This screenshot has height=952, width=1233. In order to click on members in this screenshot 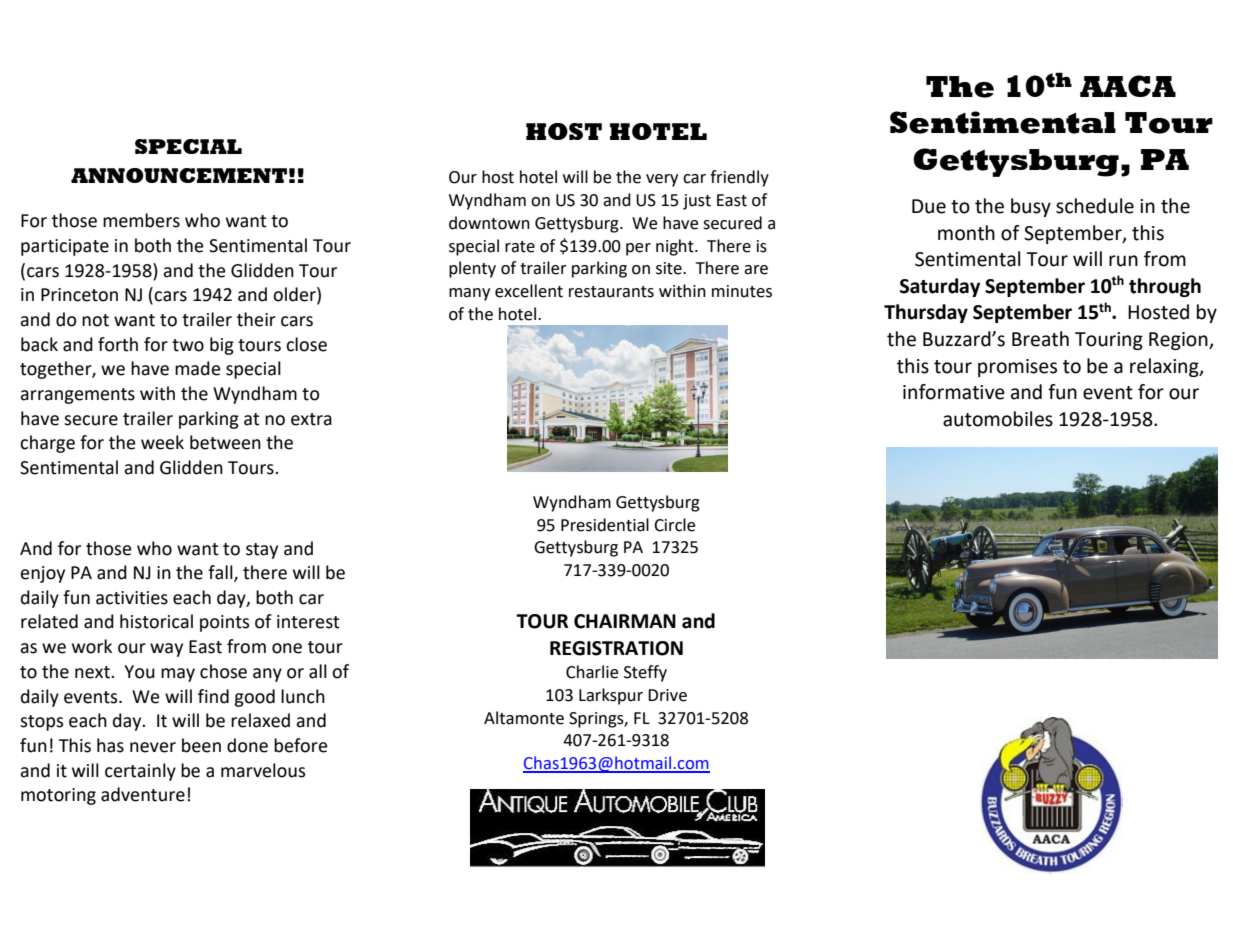, I will do `click(141, 220)`.
